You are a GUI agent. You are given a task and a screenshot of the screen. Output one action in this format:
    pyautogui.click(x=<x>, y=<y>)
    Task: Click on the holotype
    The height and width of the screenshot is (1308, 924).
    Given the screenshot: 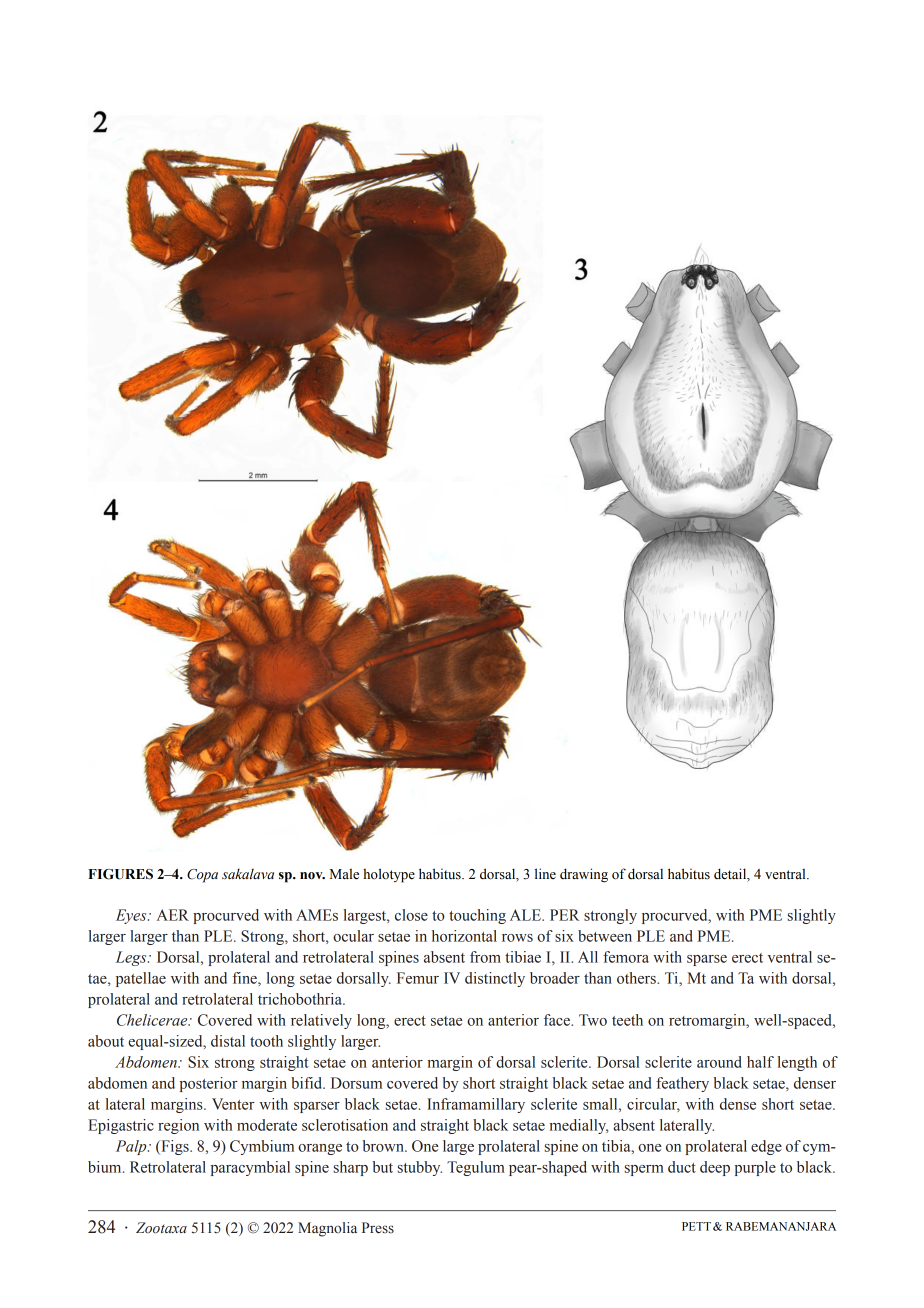 What is the action you would take?
    pyautogui.click(x=389, y=875)
